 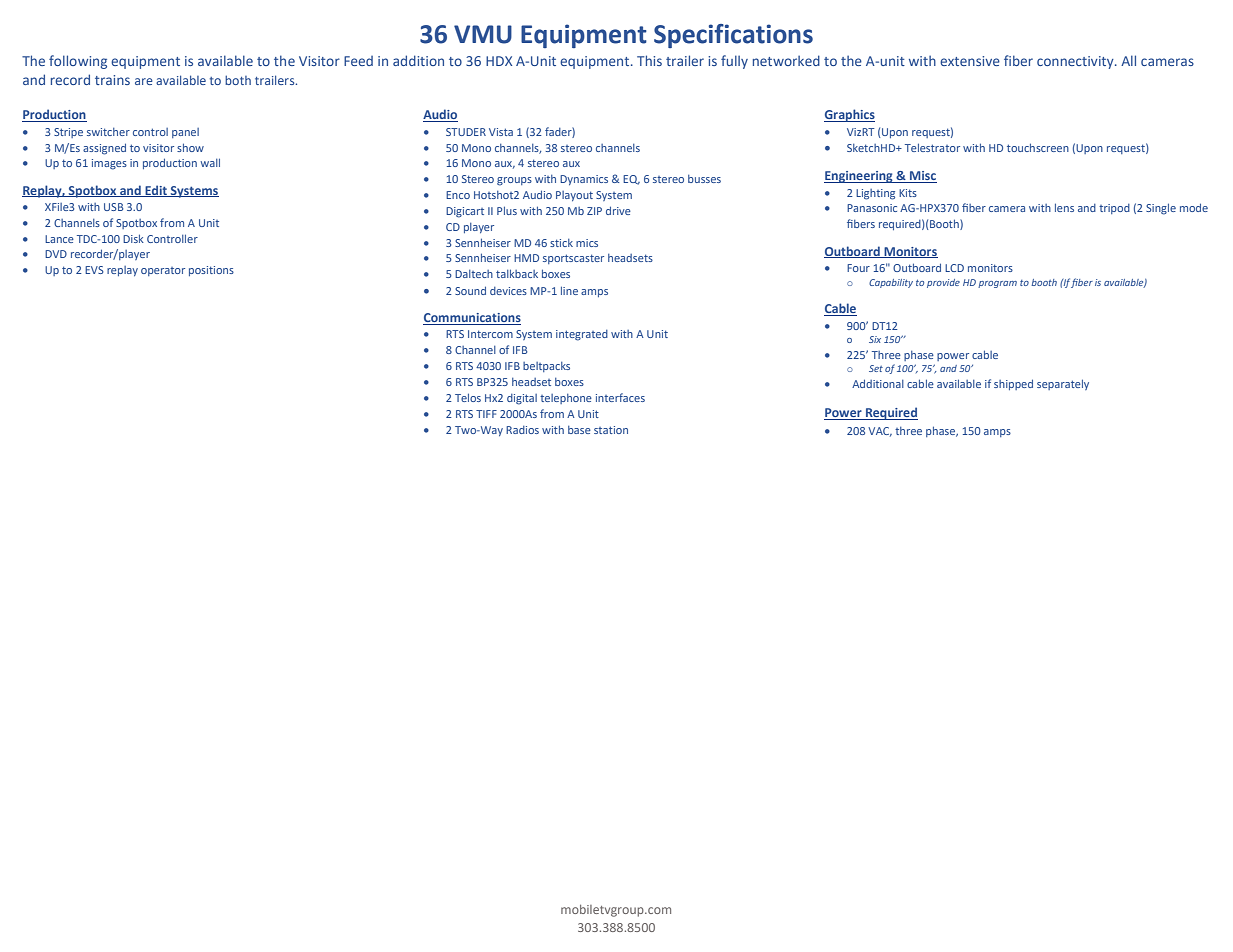 I want to click on This, so click(x=649, y=60).
